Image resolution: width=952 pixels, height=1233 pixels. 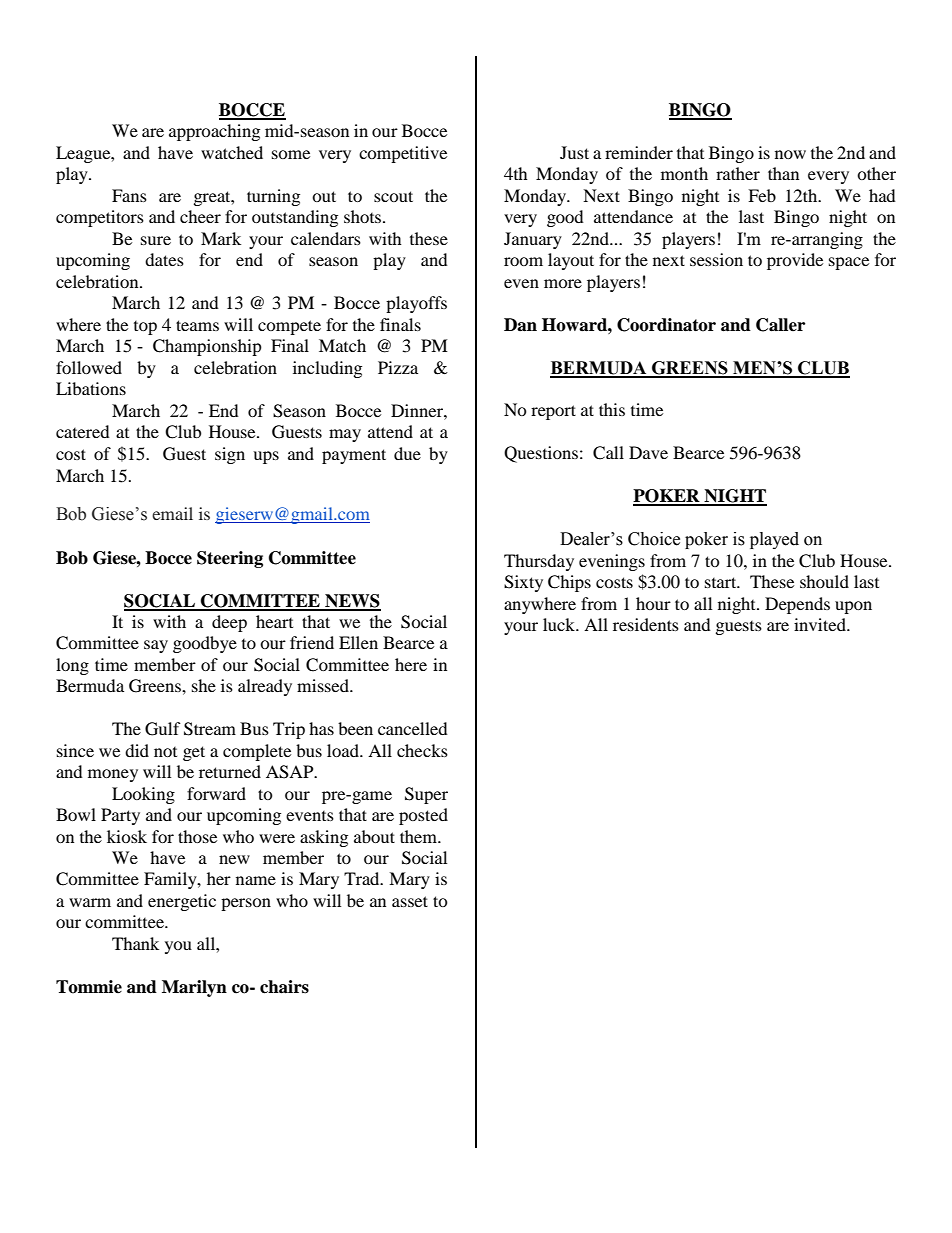 I want to click on Marilyn, so click(x=194, y=988).
